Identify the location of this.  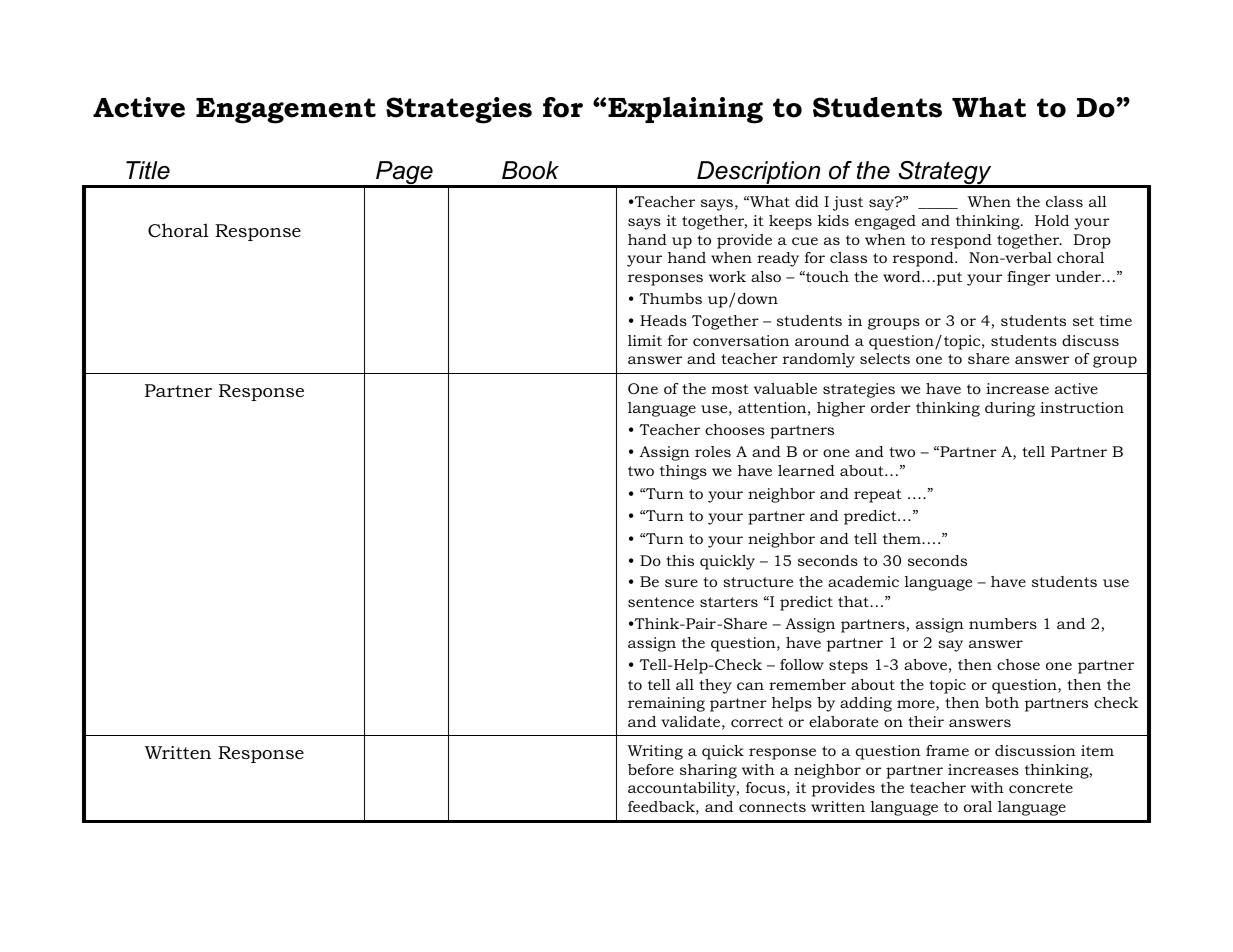
(680, 560).
